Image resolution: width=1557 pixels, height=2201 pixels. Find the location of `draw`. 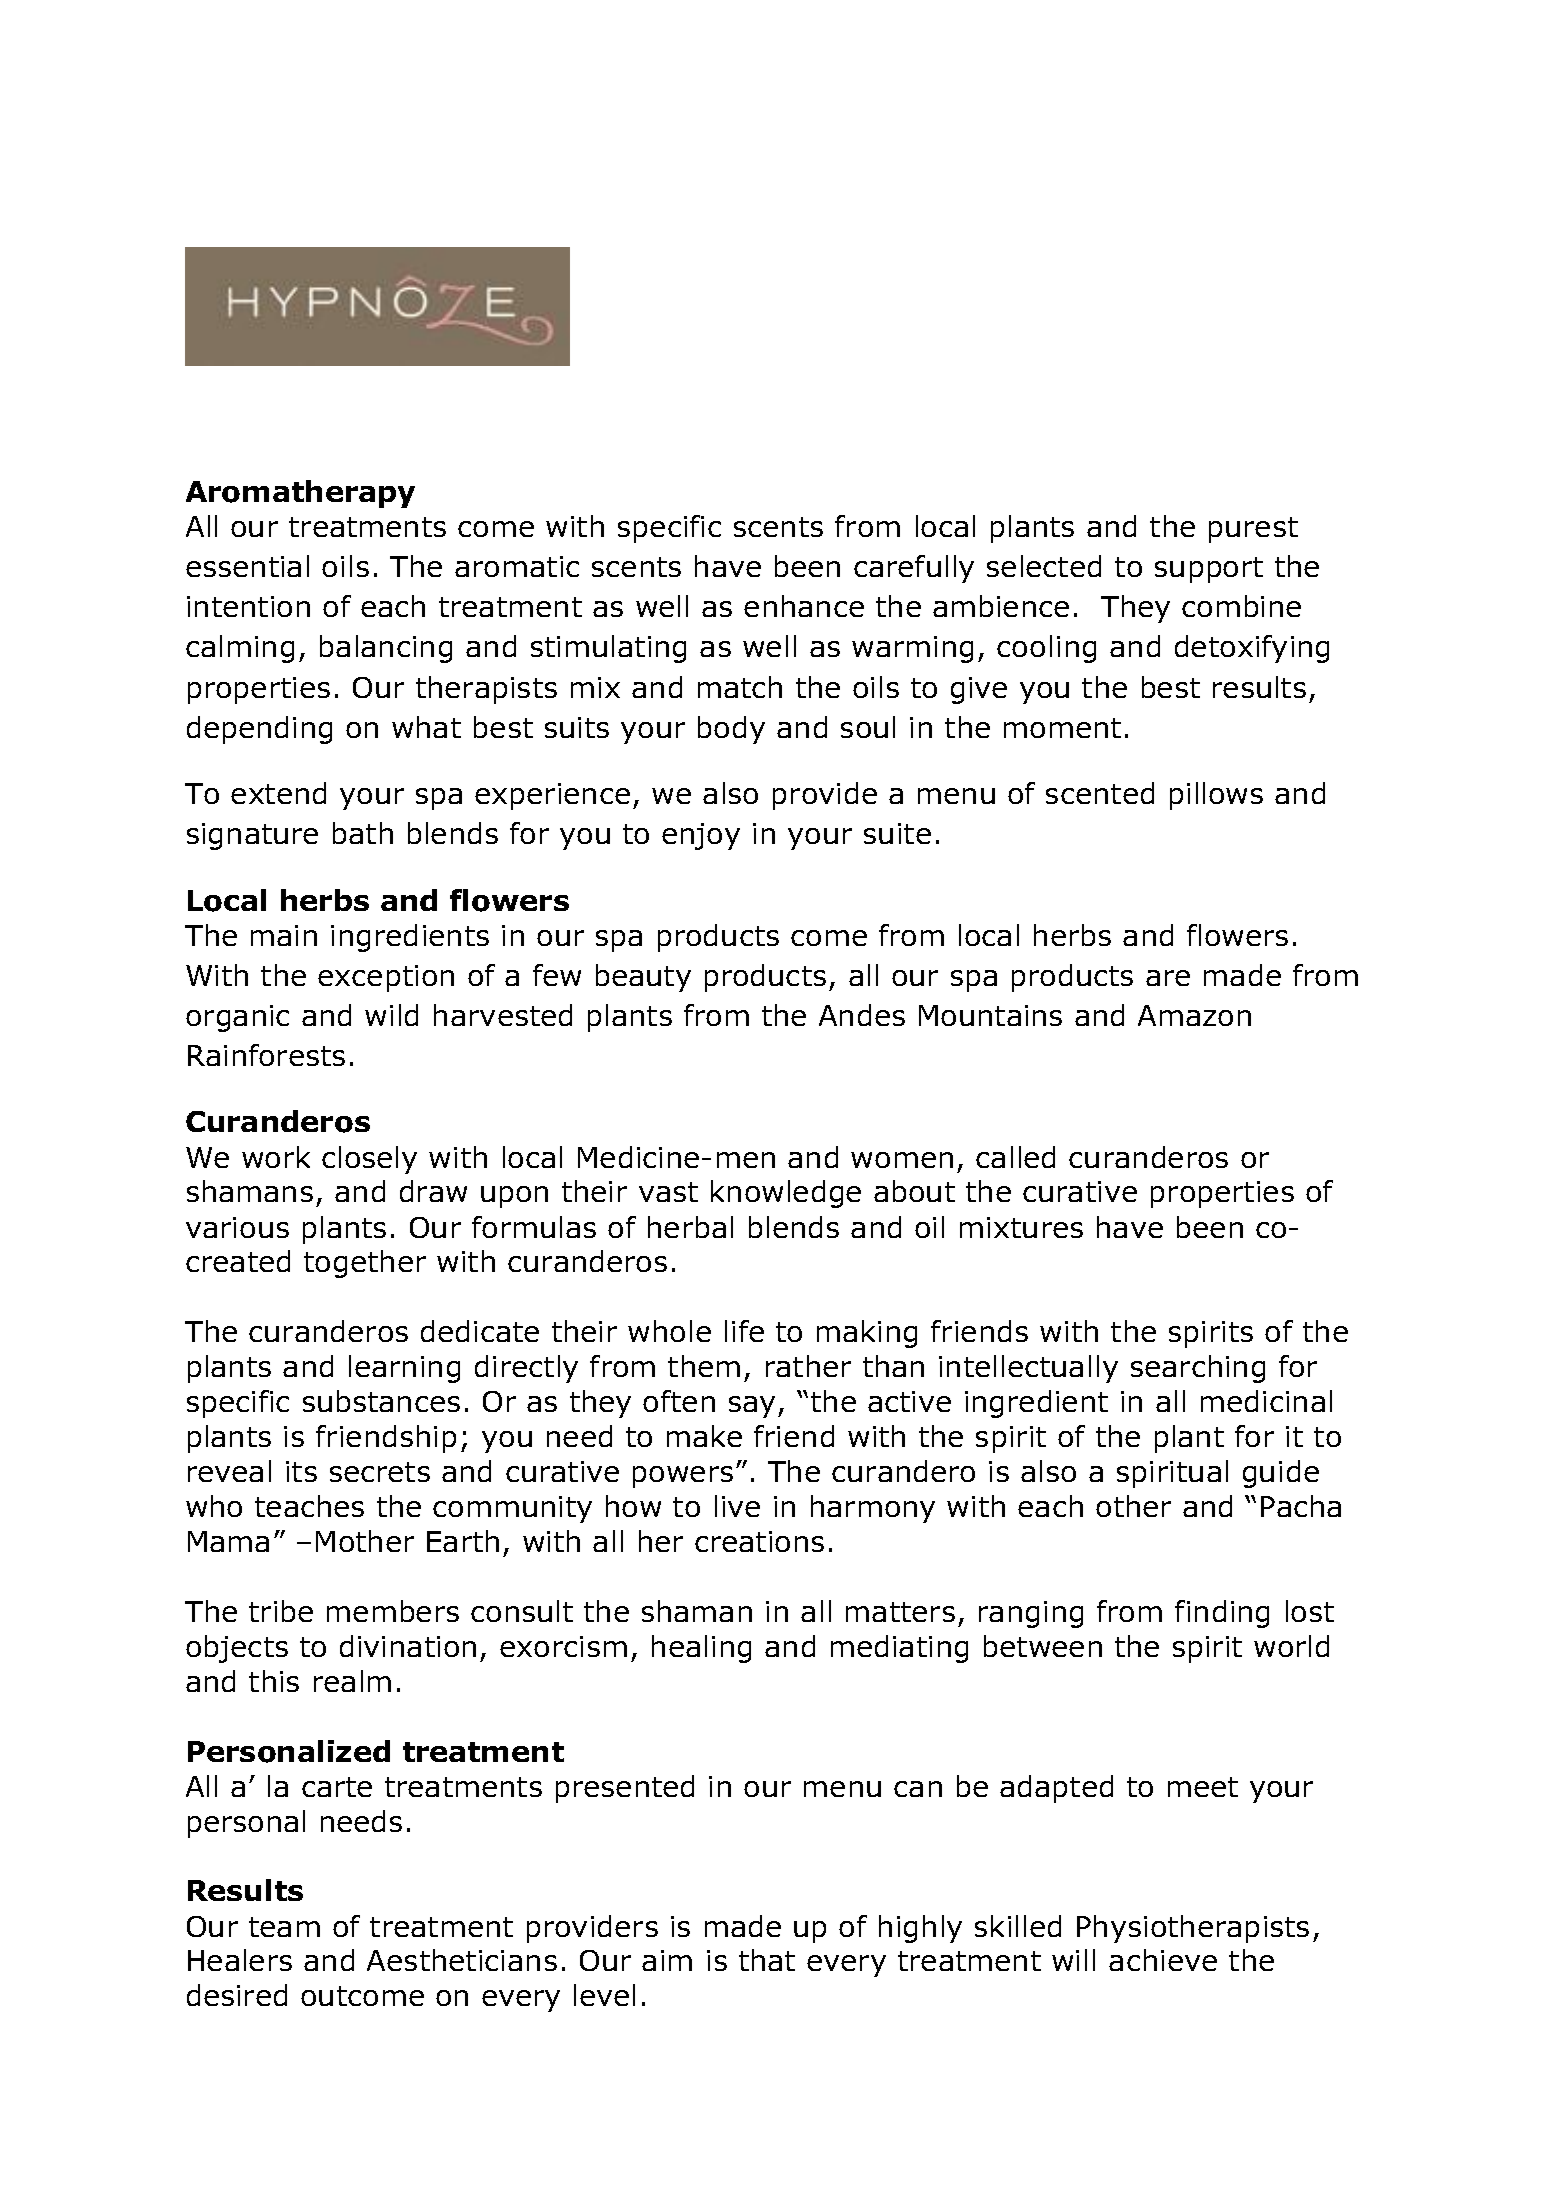

draw is located at coordinates (433, 1191).
